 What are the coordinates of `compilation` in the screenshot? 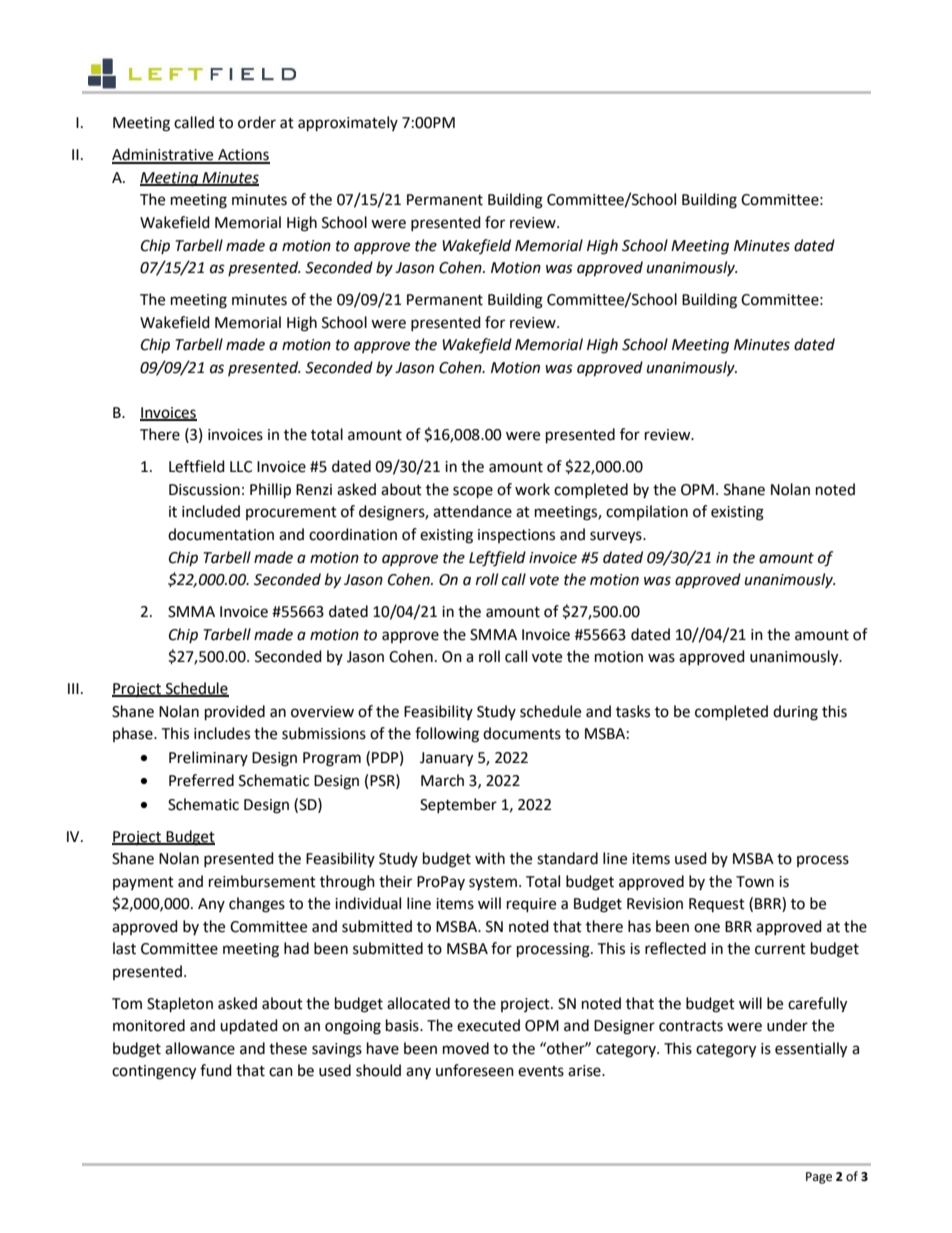 It's located at (647, 512).
